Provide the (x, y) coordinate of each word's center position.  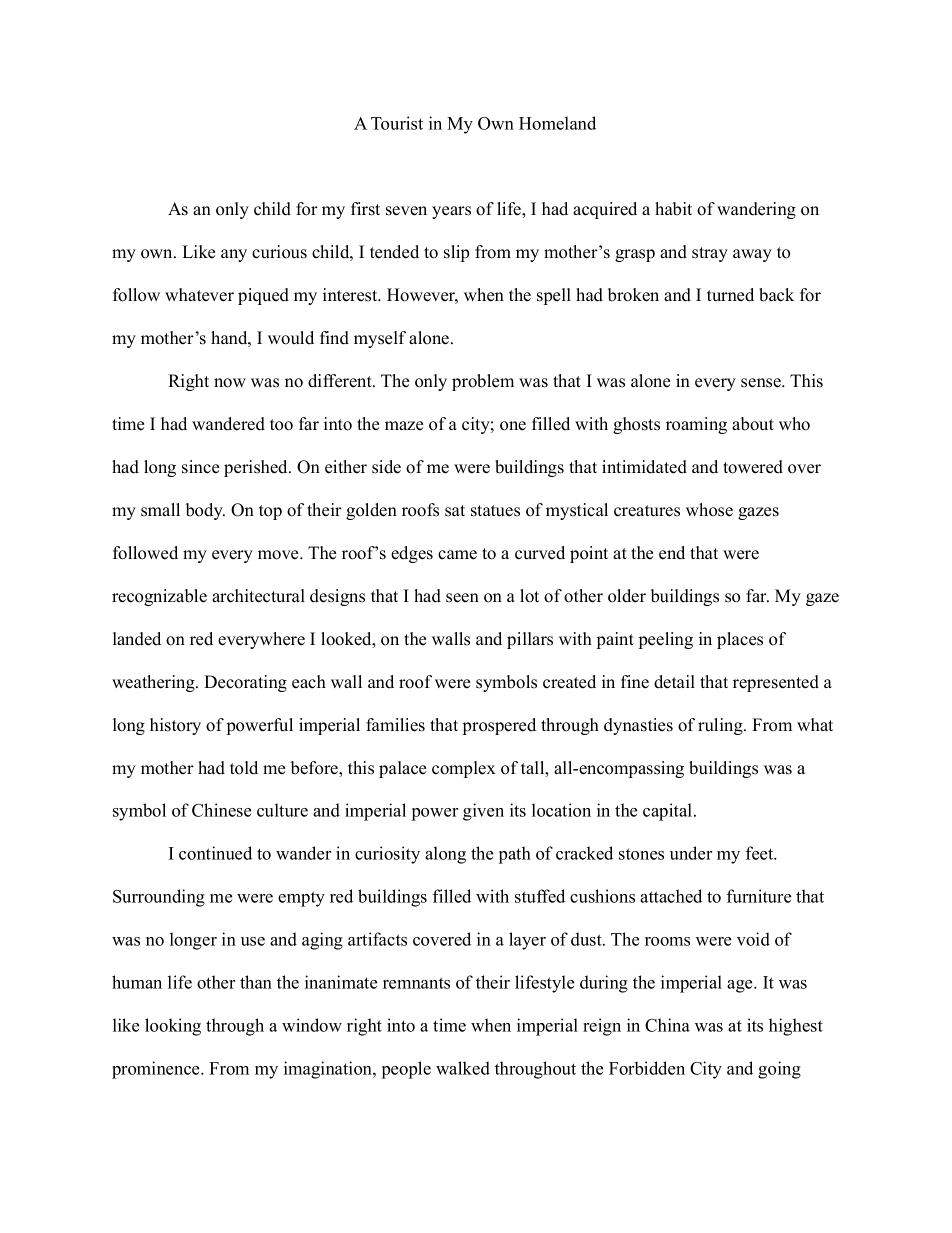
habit (673, 209)
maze (404, 426)
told (244, 768)
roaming (696, 425)
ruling (721, 726)
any (234, 255)
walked (463, 1068)
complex (464, 769)
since (200, 467)
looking (173, 1027)
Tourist (397, 123)
